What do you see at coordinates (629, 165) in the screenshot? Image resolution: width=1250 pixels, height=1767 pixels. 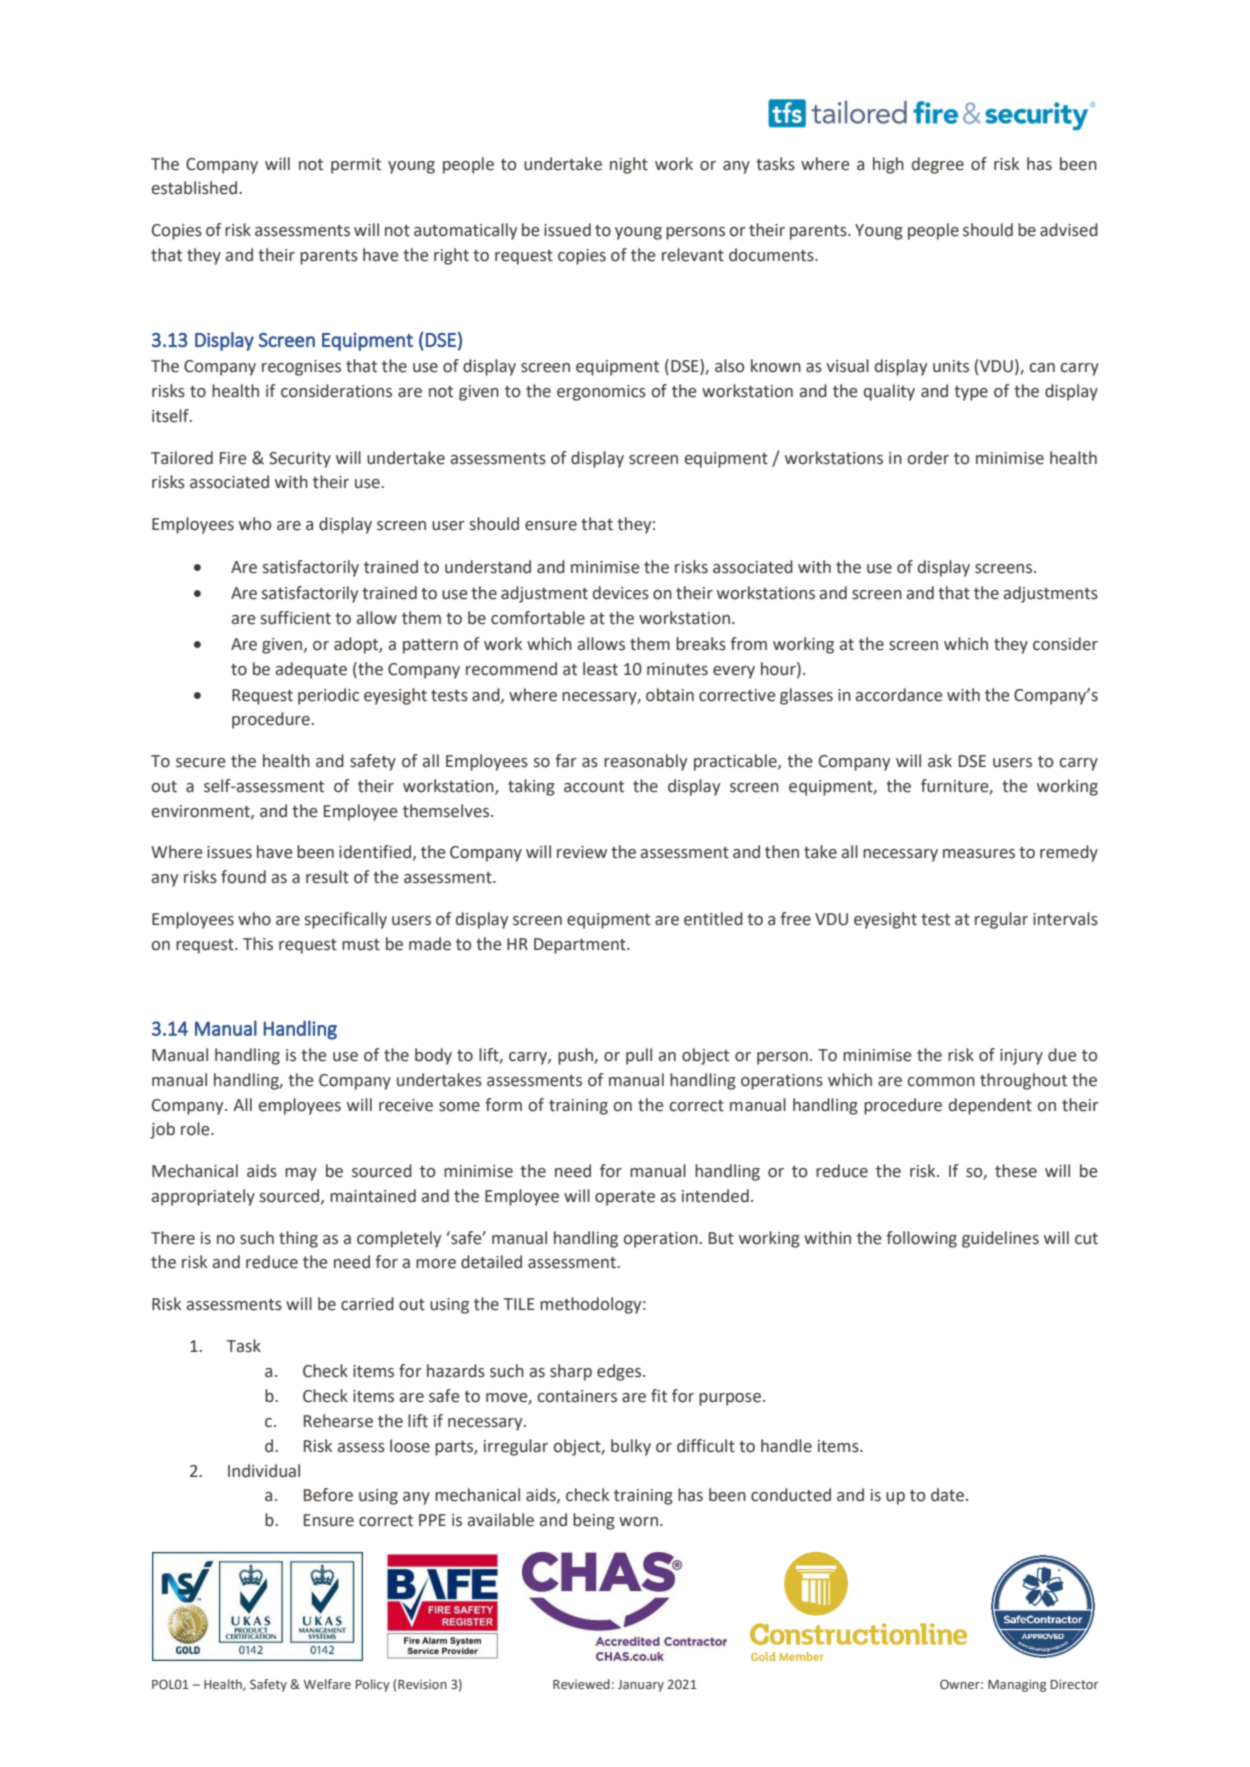 I see `night` at bounding box center [629, 165].
